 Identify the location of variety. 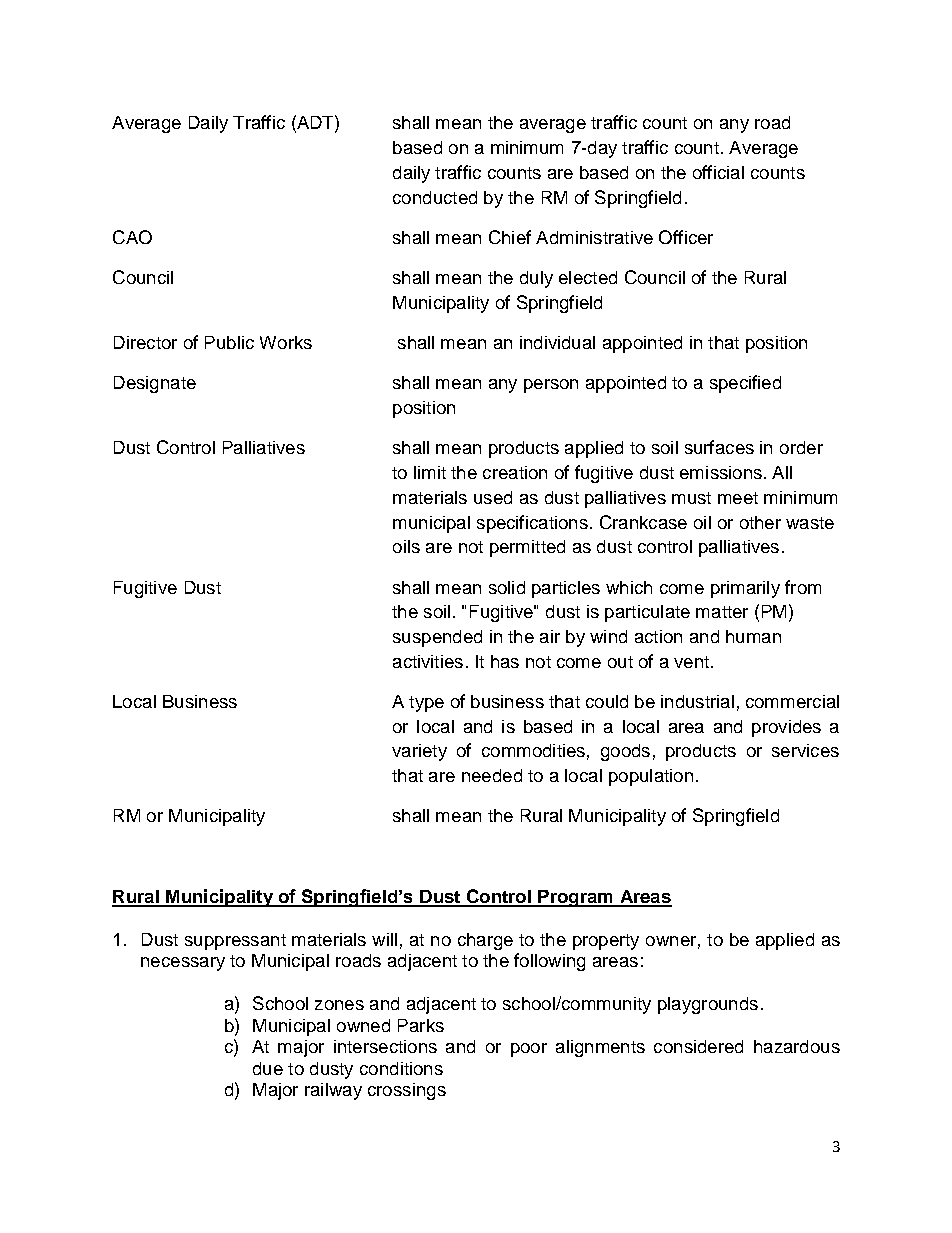
(419, 752).
